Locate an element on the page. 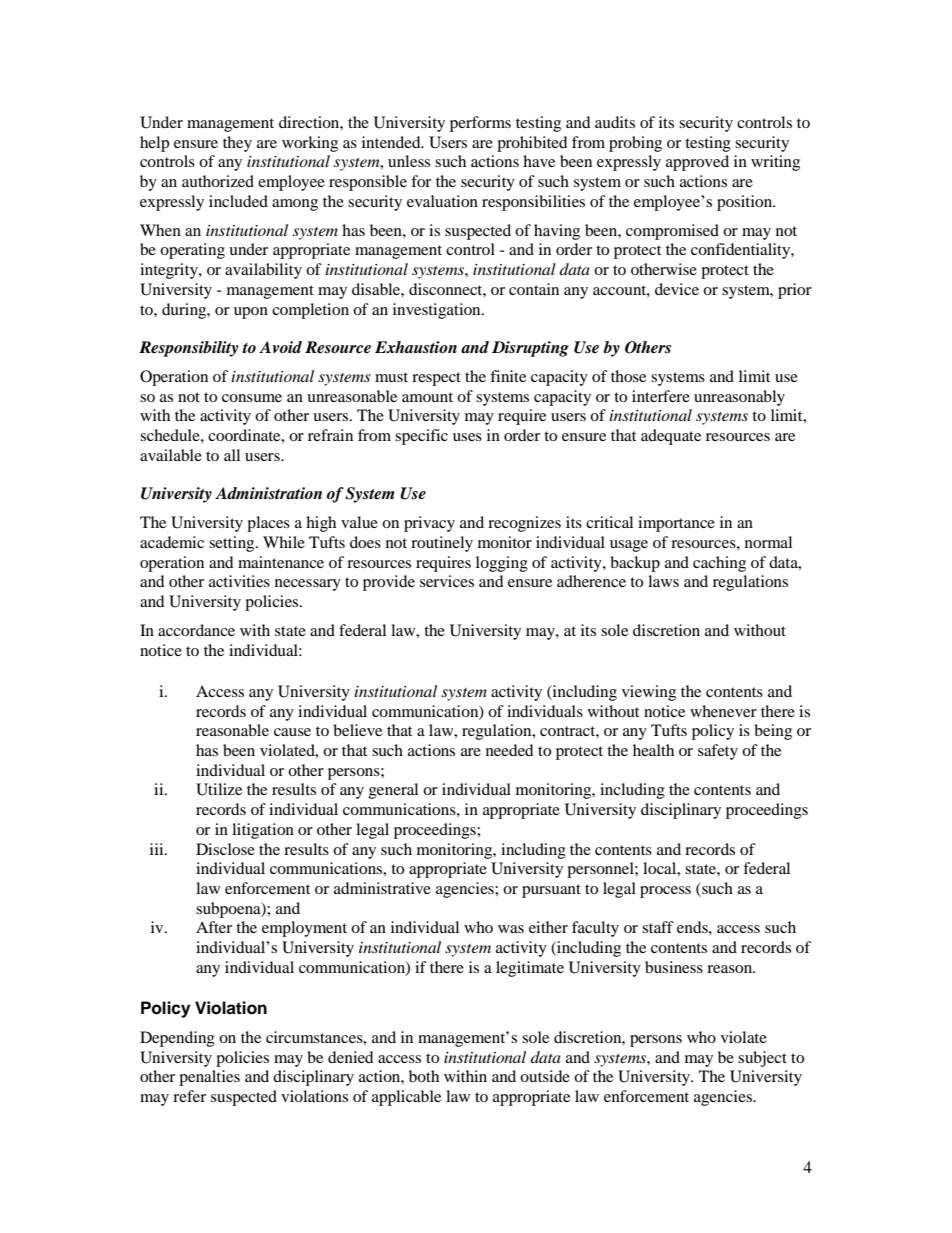 Image resolution: width=952 pixels, height=1233 pixels. approved is located at coordinates (697, 163).
